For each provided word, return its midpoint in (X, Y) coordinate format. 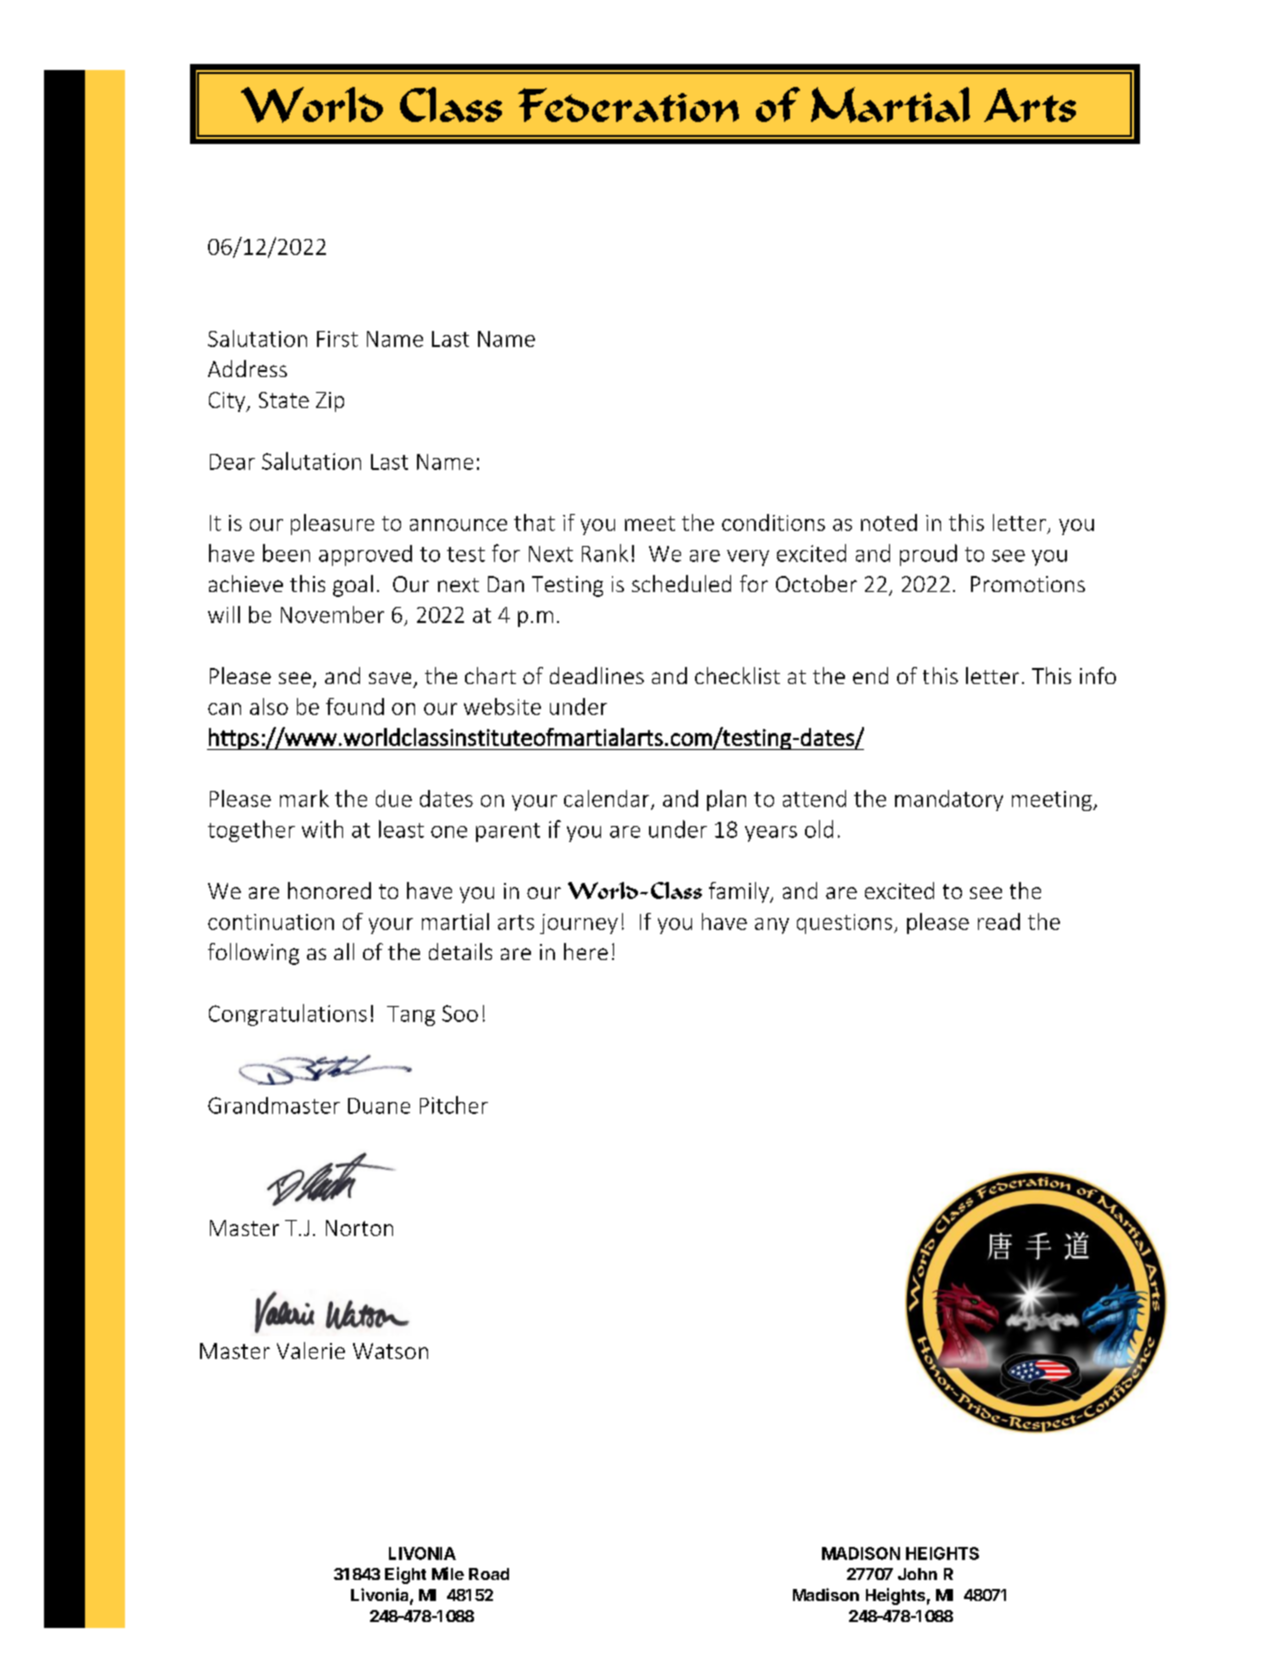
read (999, 921)
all (344, 951)
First (337, 339)
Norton (359, 1228)
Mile (448, 1573)
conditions (773, 522)
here (586, 951)
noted (889, 522)
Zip (330, 402)
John (917, 1574)
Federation (628, 105)
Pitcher (454, 1105)
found (355, 706)
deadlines (597, 675)
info (1098, 675)
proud (928, 555)
